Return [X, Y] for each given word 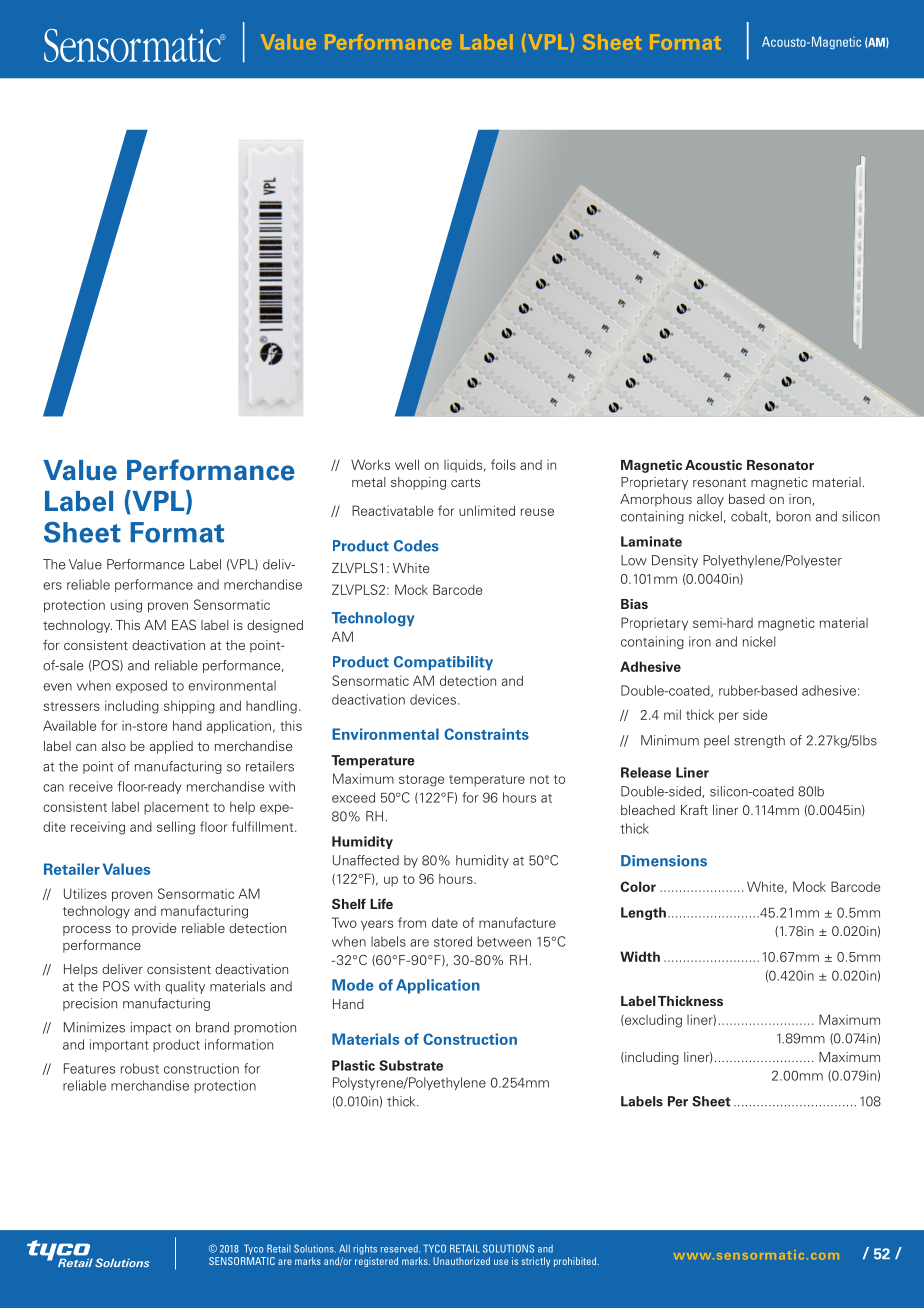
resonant [719, 482]
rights [365, 1249]
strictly [536, 1262]
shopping [418, 483]
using [126, 606]
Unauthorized [461, 1261]
